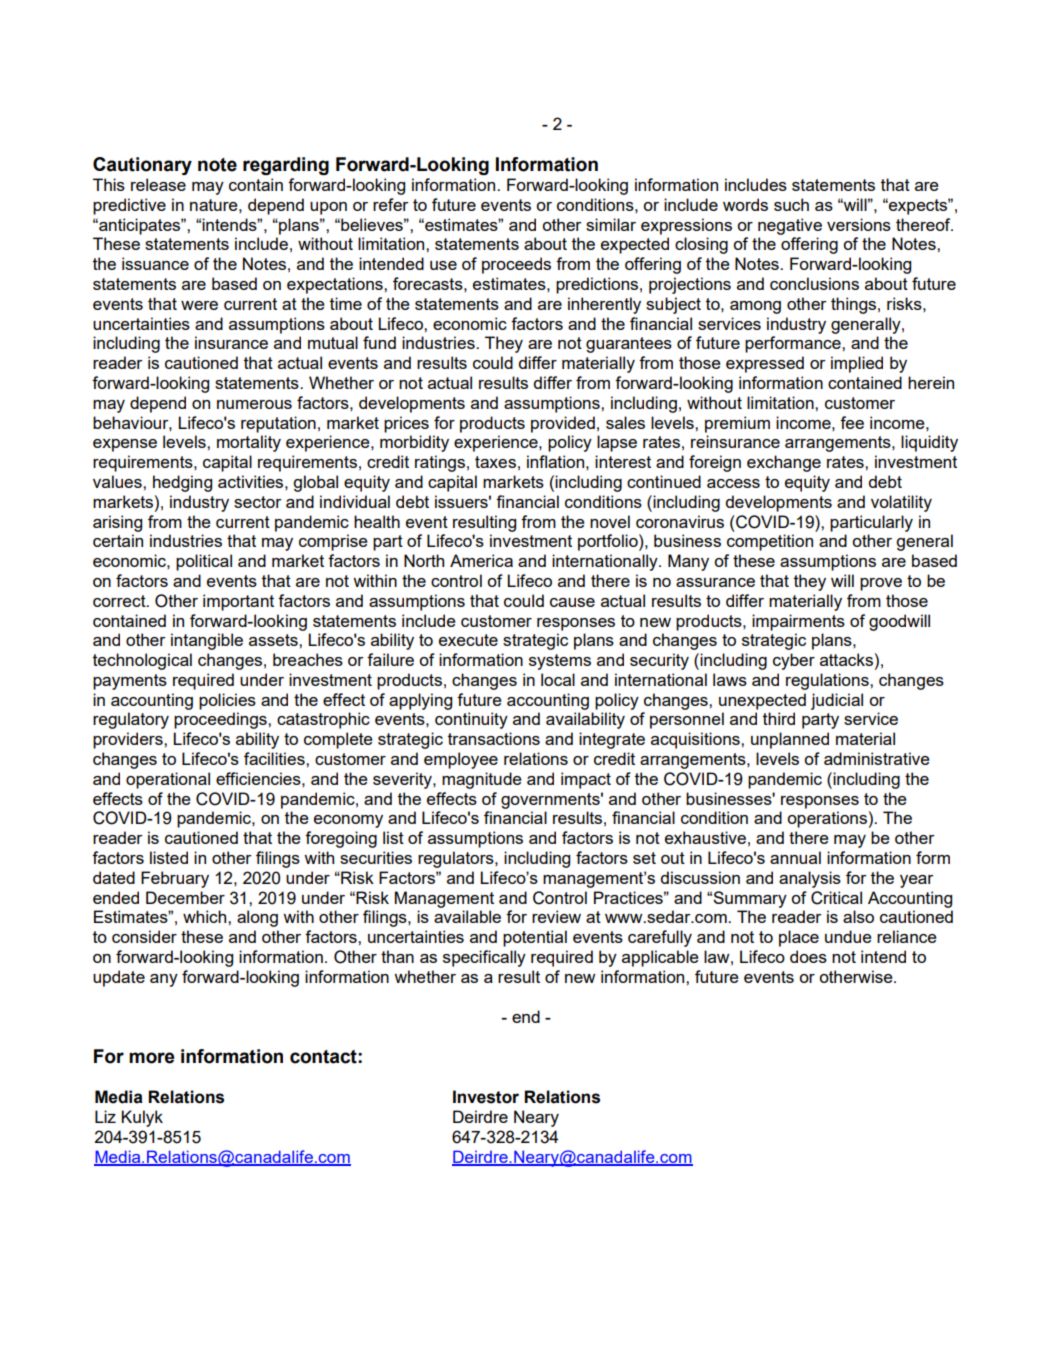  What do you see at coordinates (158, 184) in the image?
I see `release` at bounding box center [158, 184].
